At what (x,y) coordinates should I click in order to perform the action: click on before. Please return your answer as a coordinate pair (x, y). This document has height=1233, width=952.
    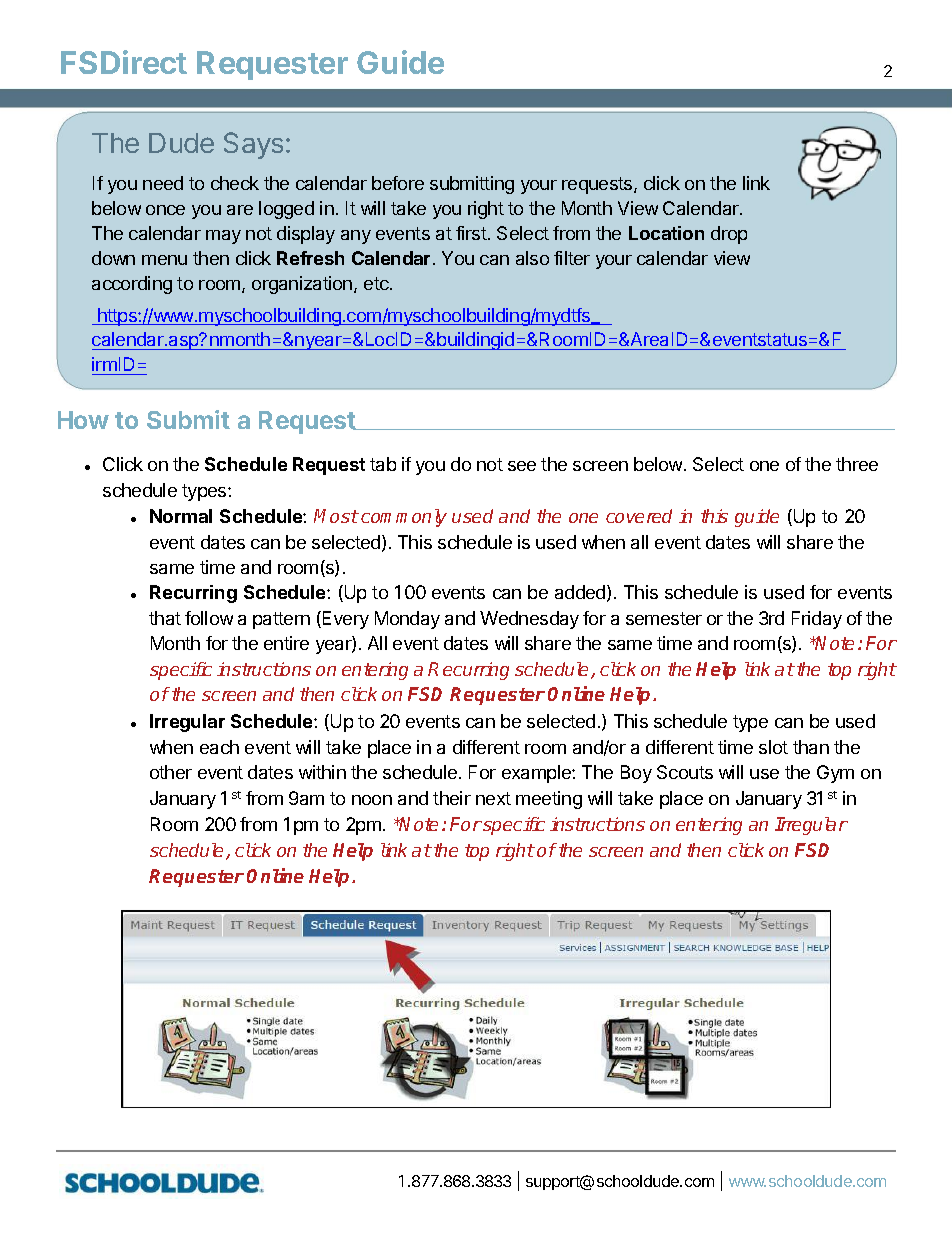
    Looking at the image, I should click on (398, 183).
